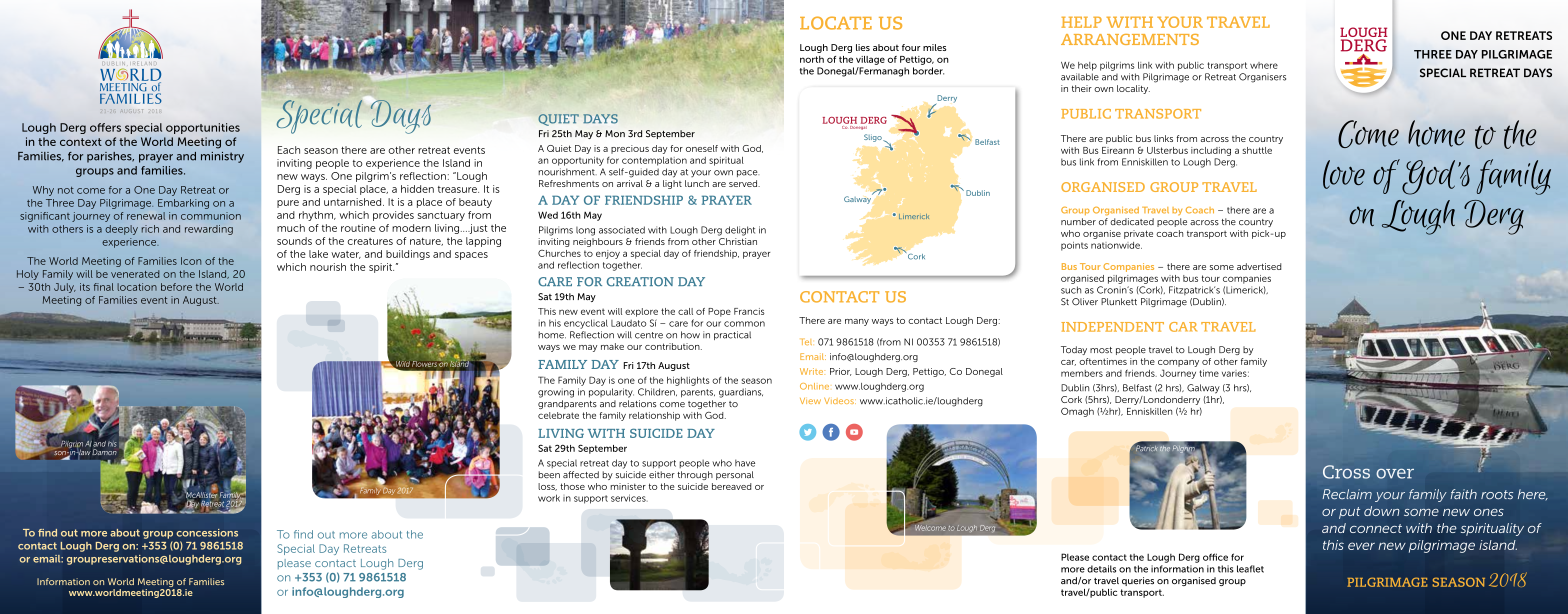  What do you see at coordinates (1259, 266) in the screenshot?
I see `advertised` at bounding box center [1259, 266].
